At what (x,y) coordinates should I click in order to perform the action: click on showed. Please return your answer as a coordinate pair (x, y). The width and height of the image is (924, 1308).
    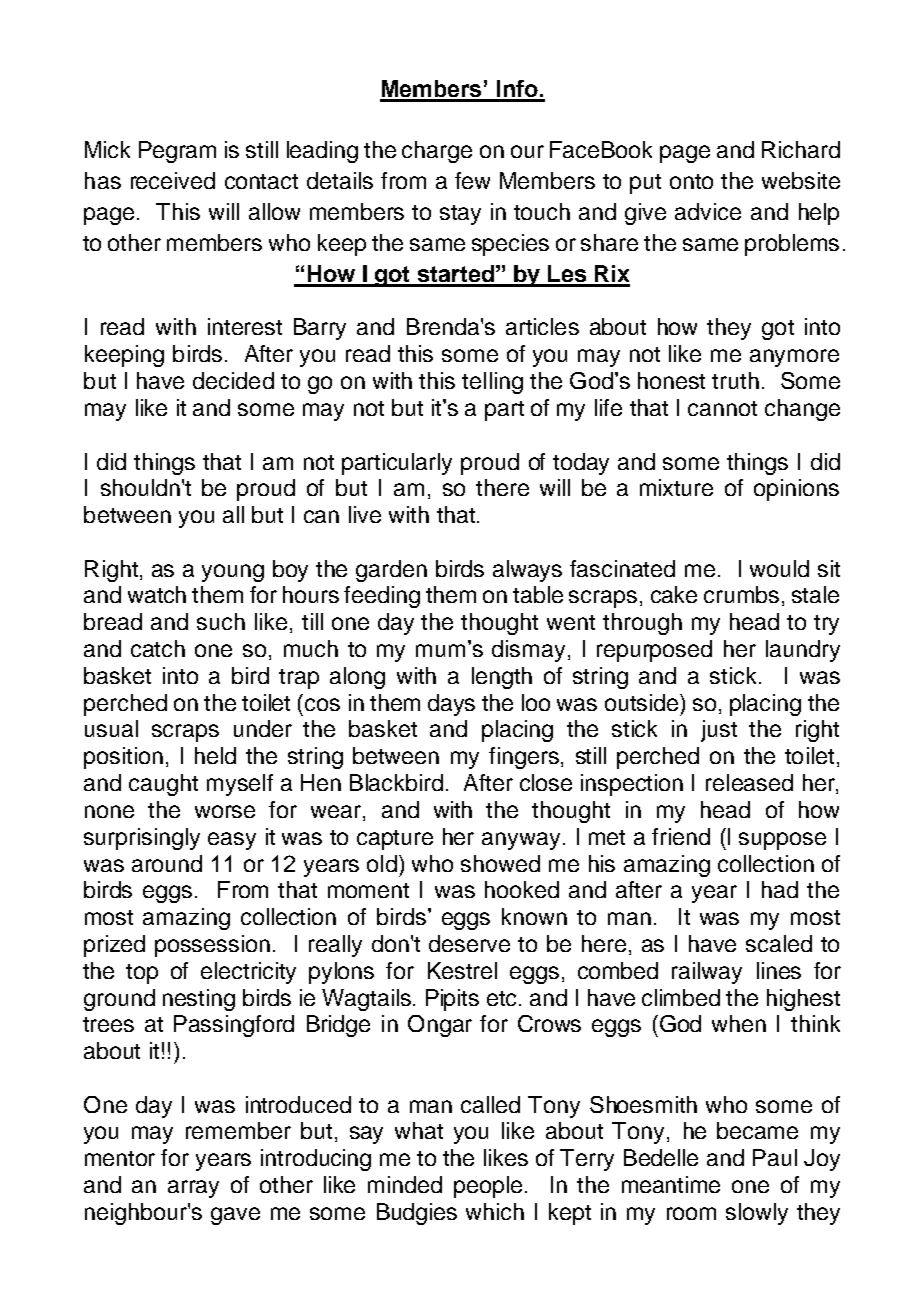
    Looking at the image, I should click on (500, 863).
